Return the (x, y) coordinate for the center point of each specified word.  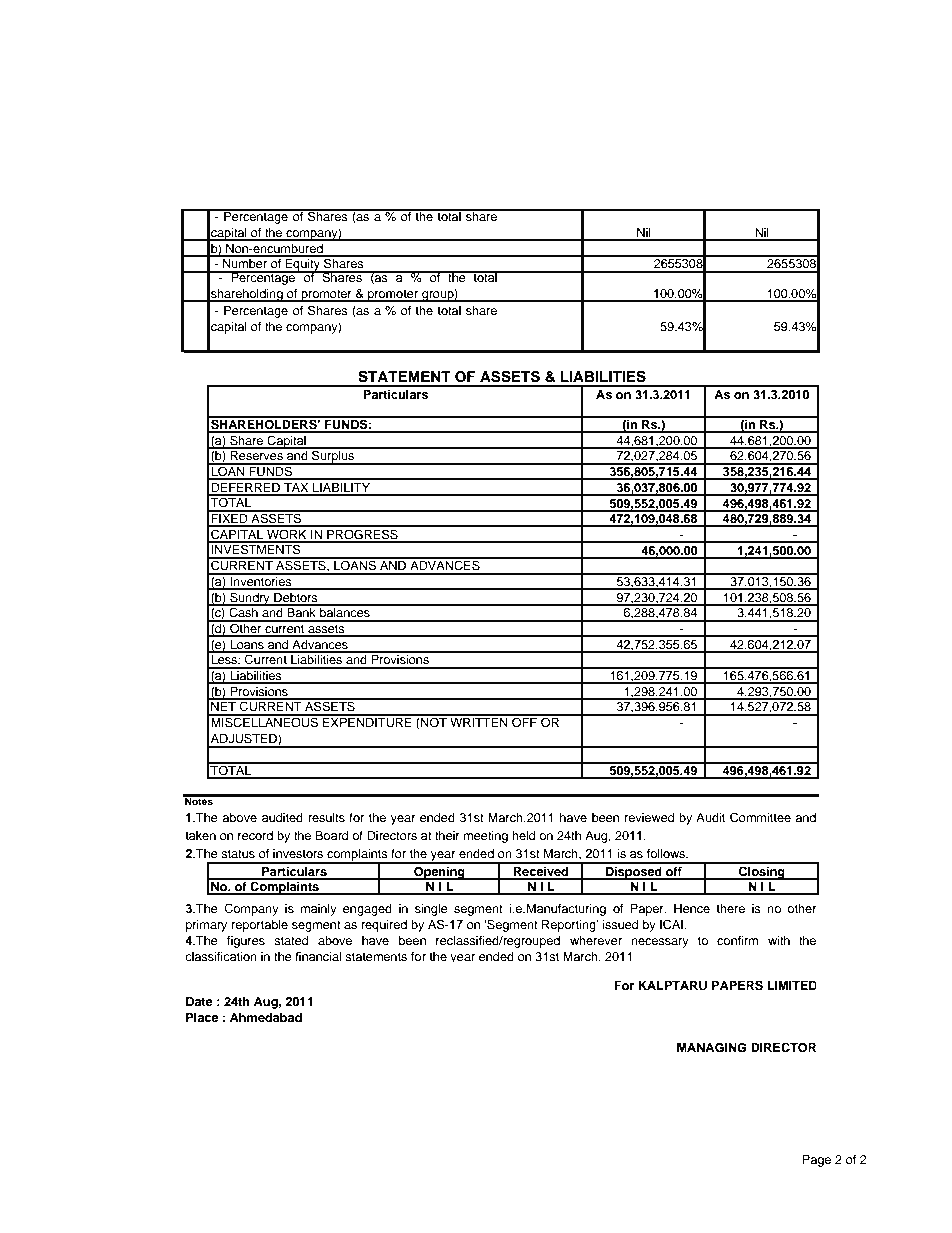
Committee (760, 817)
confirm (737, 940)
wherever (596, 940)
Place (202, 1017)
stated (291, 940)
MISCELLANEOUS (265, 721)
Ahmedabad (266, 1017)
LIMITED (791, 985)
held (523, 835)
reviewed (649, 817)
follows (667, 853)
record (255, 835)
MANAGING (711, 1048)
